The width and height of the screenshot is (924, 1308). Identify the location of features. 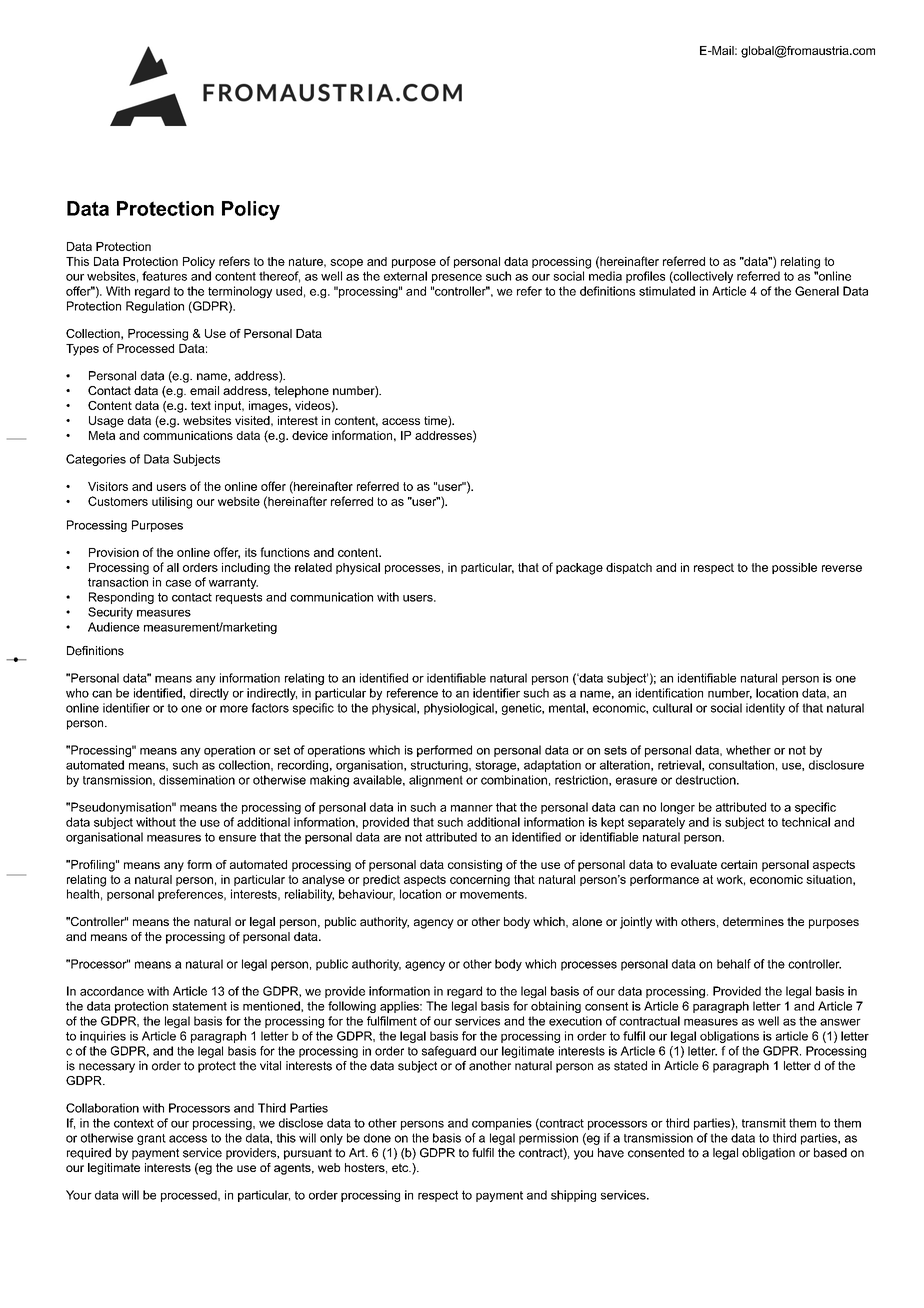
(164, 276).
